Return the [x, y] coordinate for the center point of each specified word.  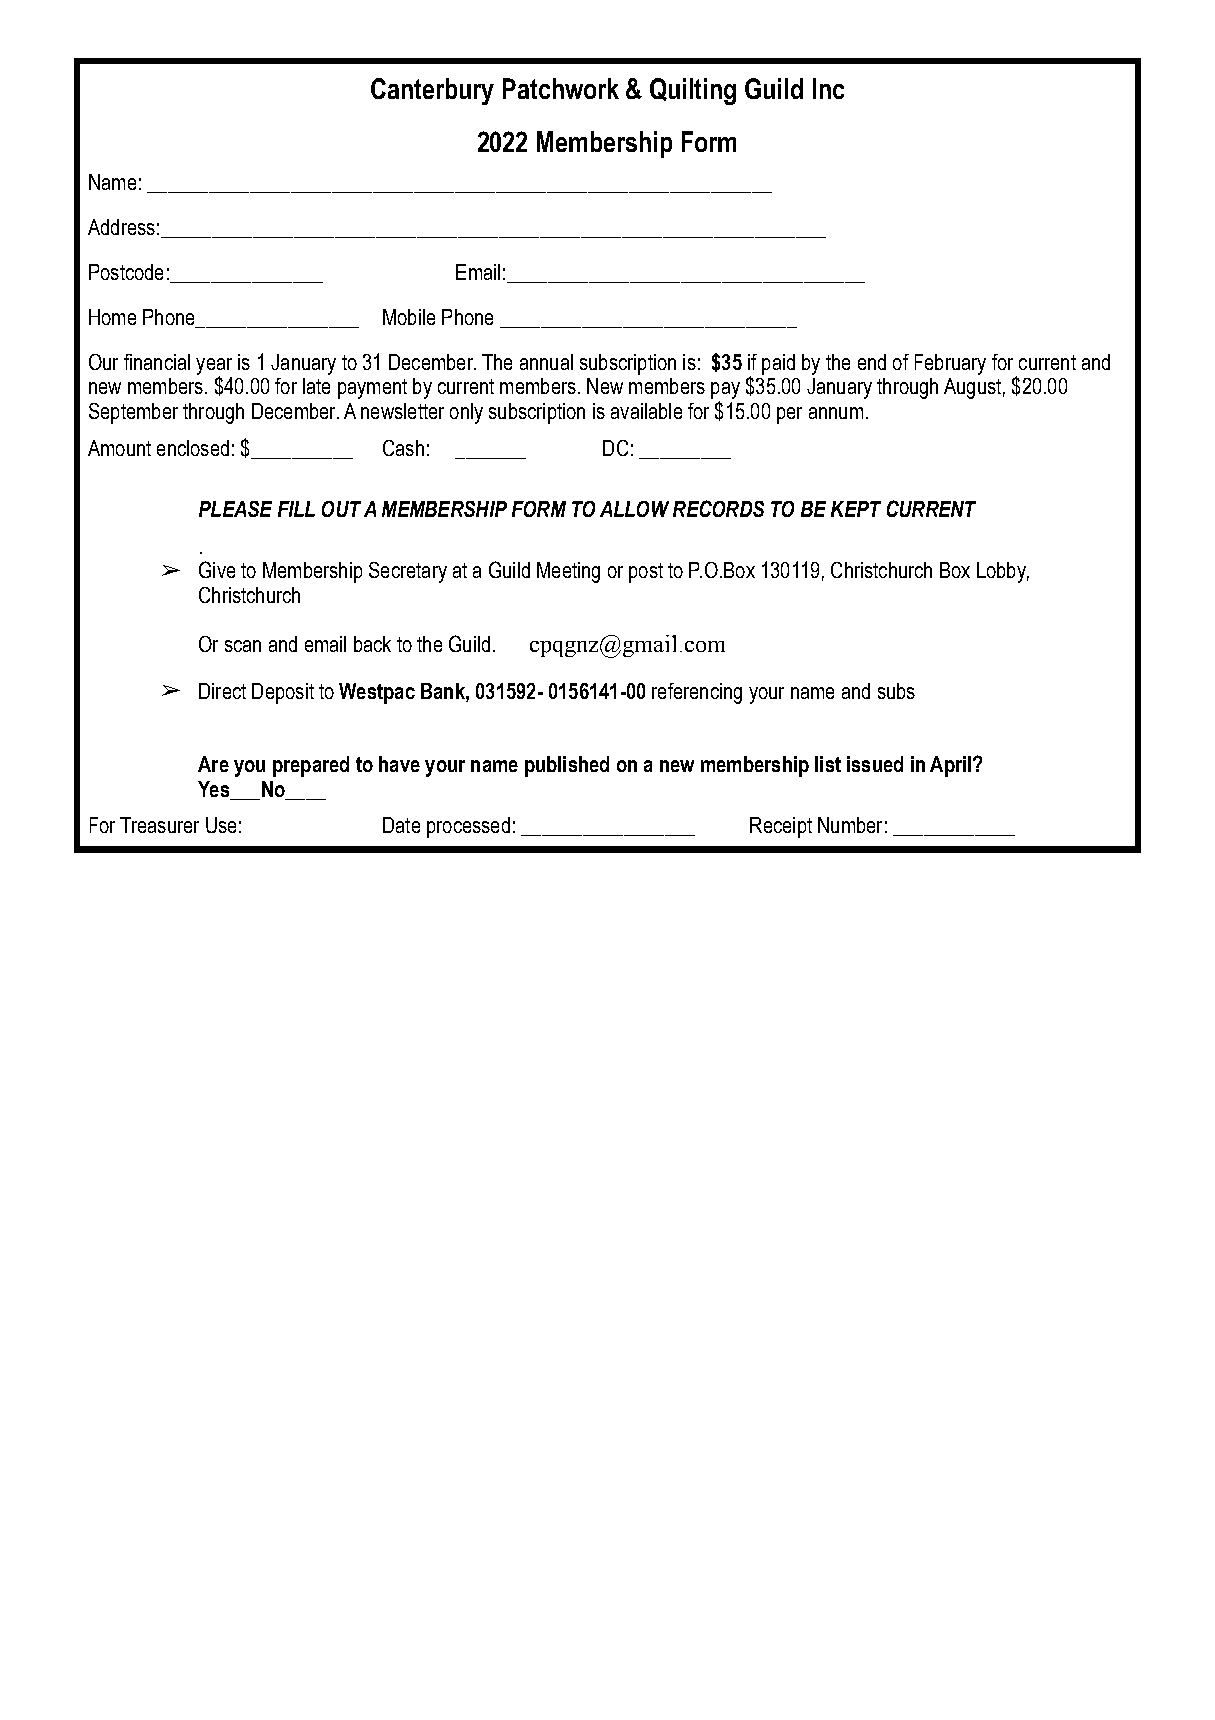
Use [221, 825]
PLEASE [235, 509]
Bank [444, 691]
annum [836, 413]
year [214, 367]
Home [112, 317]
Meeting [568, 572]
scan [243, 646]
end [872, 362]
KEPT [856, 509]
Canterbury [432, 91]
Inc [828, 88]
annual [546, 362]
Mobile [409, 317]
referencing [697, 693]
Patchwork [561, 88]
